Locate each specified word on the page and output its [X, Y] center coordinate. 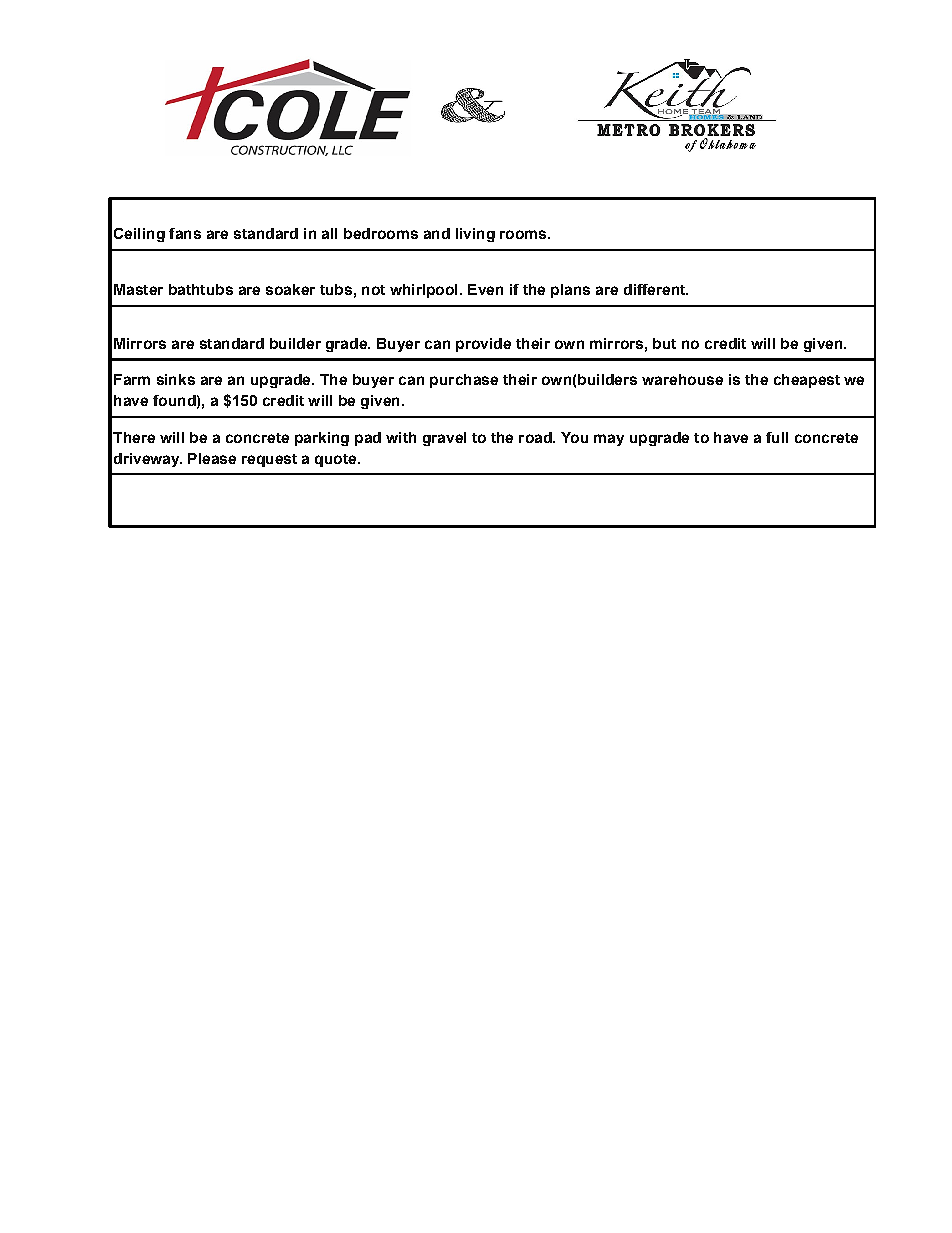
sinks [176, 379]
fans [185, 233]
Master [138, 289]
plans [570, 291]
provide [483, 345]
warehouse [682, 379]
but [664, 343]
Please [212, 458]
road [536, 437]
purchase [464, 381]
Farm [132, 379]
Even [485, 289]
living [475, 235]
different [656, 289]
